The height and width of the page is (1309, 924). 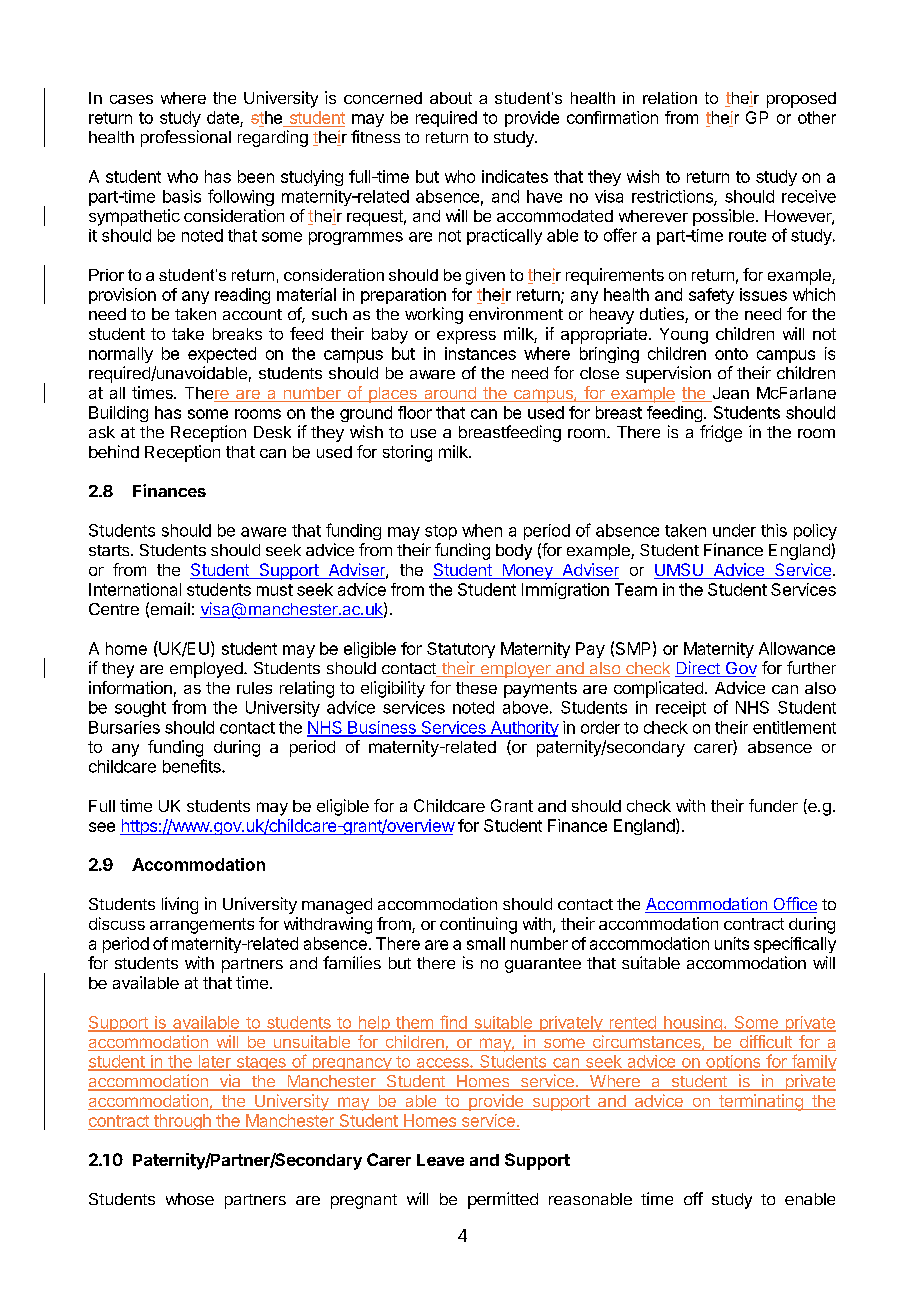 I want to click on relation, so click(x=670, y=98).
